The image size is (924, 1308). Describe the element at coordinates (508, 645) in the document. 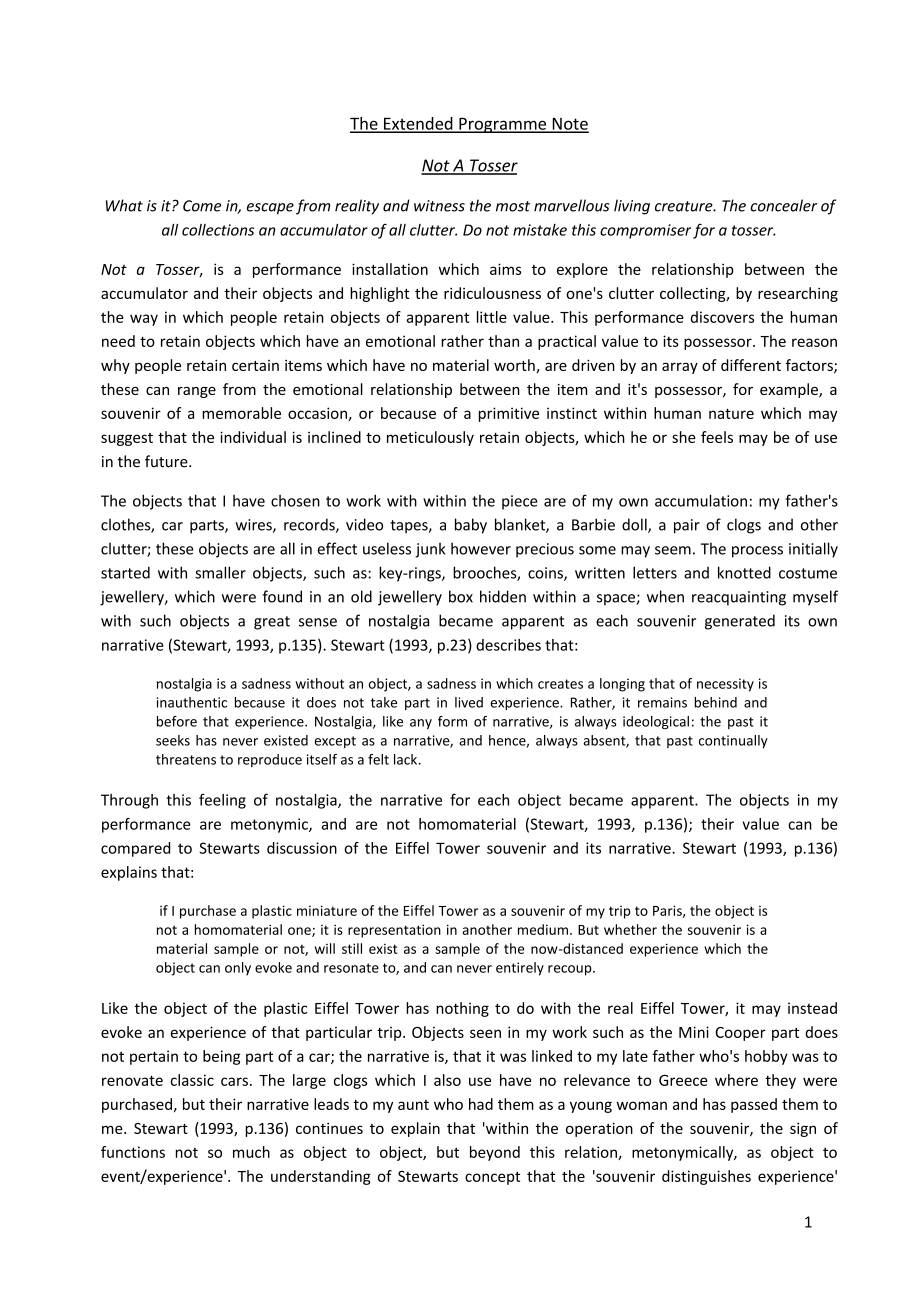

I see `describes` at that location.
